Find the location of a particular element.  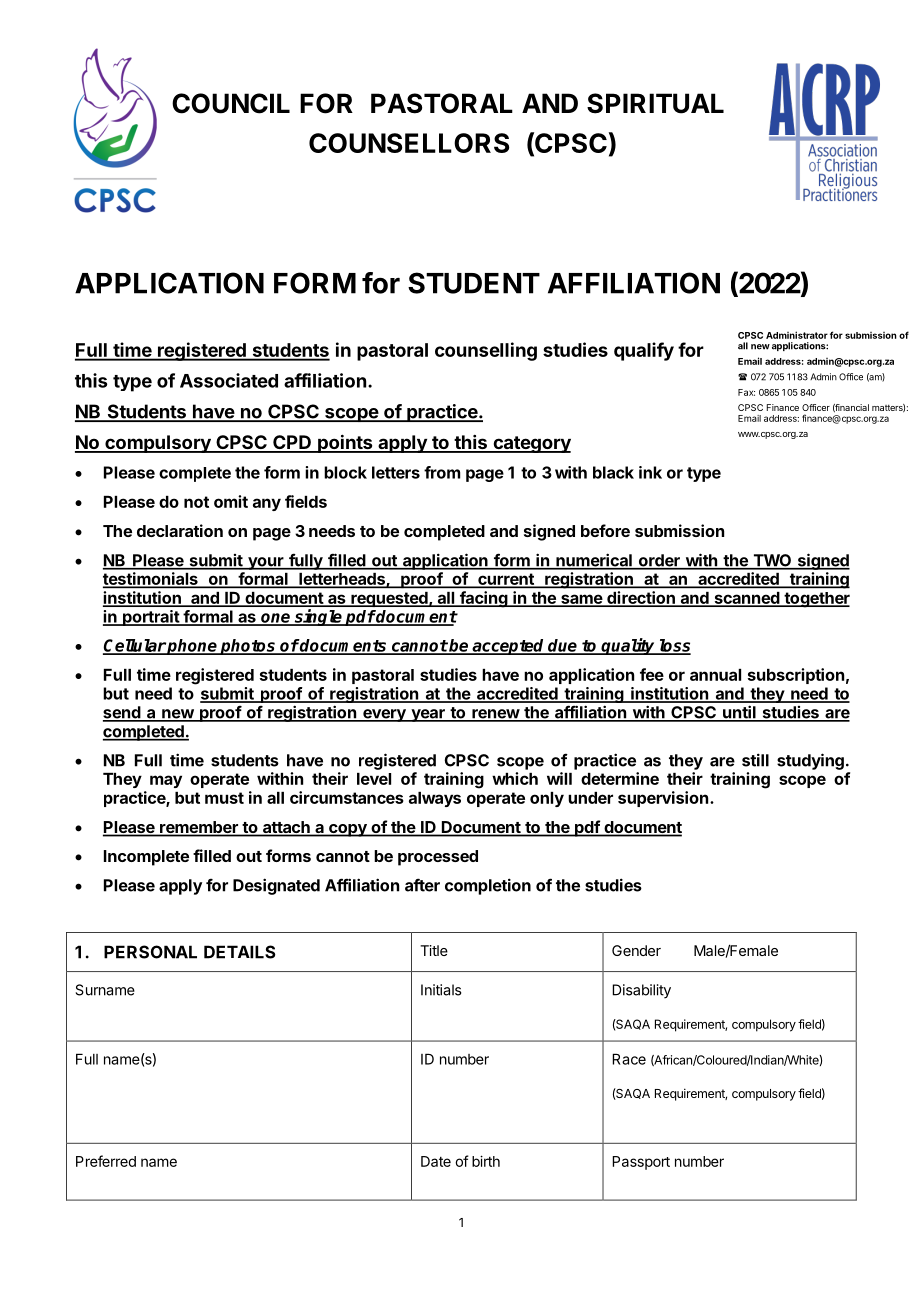

current is located at coordinates (506, 580).
